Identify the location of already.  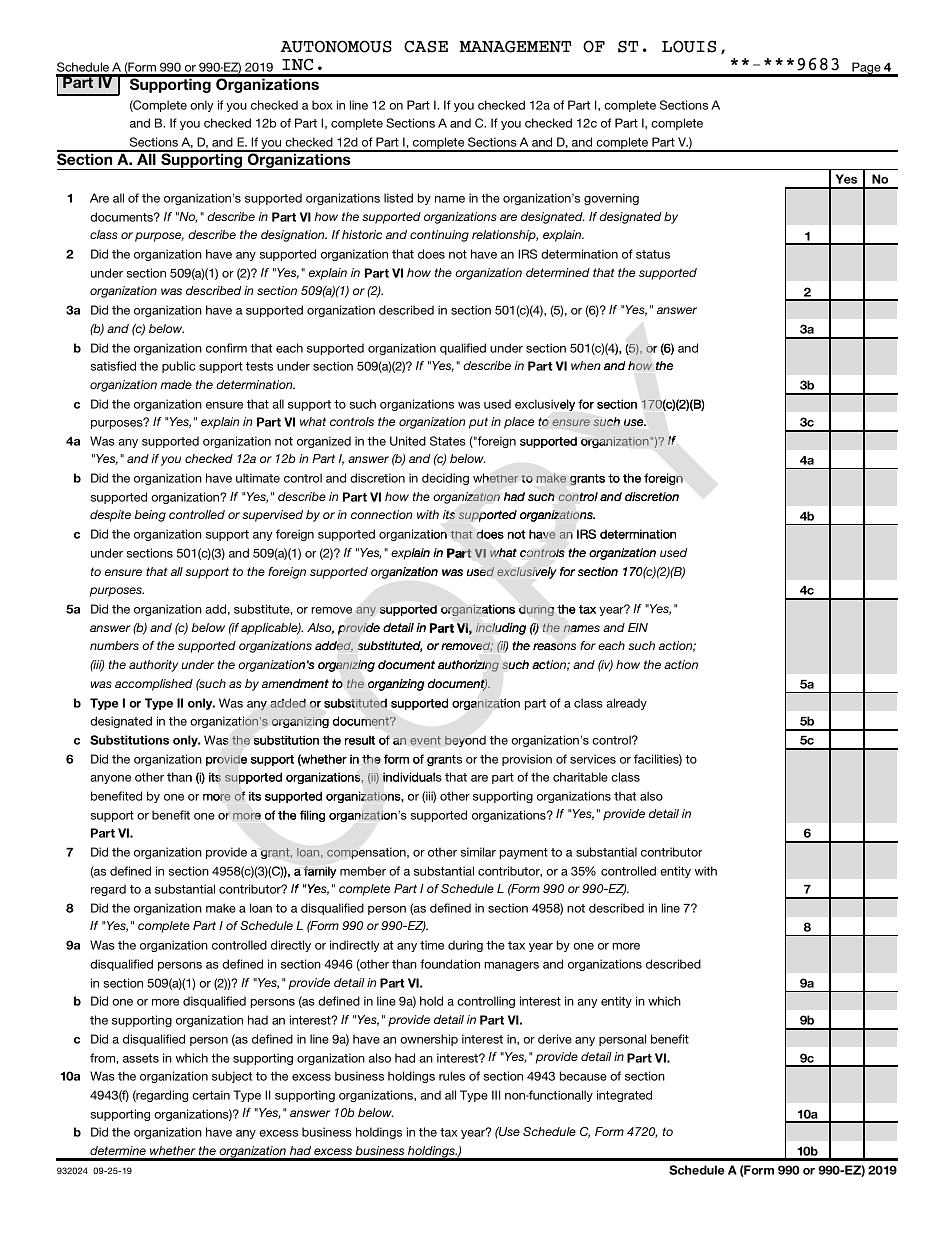
(626, 704).
